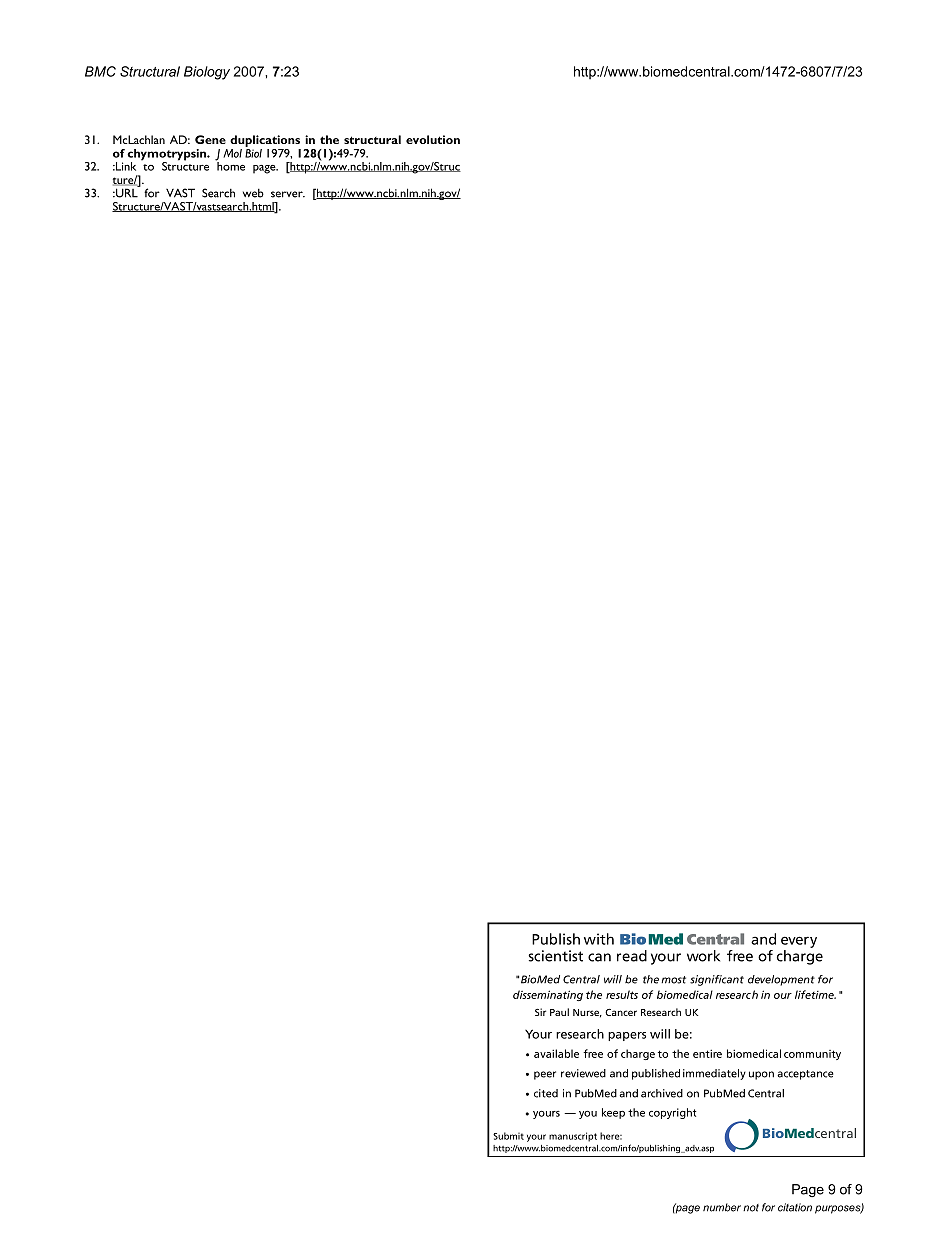  Describe the element at coordinates (210, 139) in the document. I see `Gene` at that location.
